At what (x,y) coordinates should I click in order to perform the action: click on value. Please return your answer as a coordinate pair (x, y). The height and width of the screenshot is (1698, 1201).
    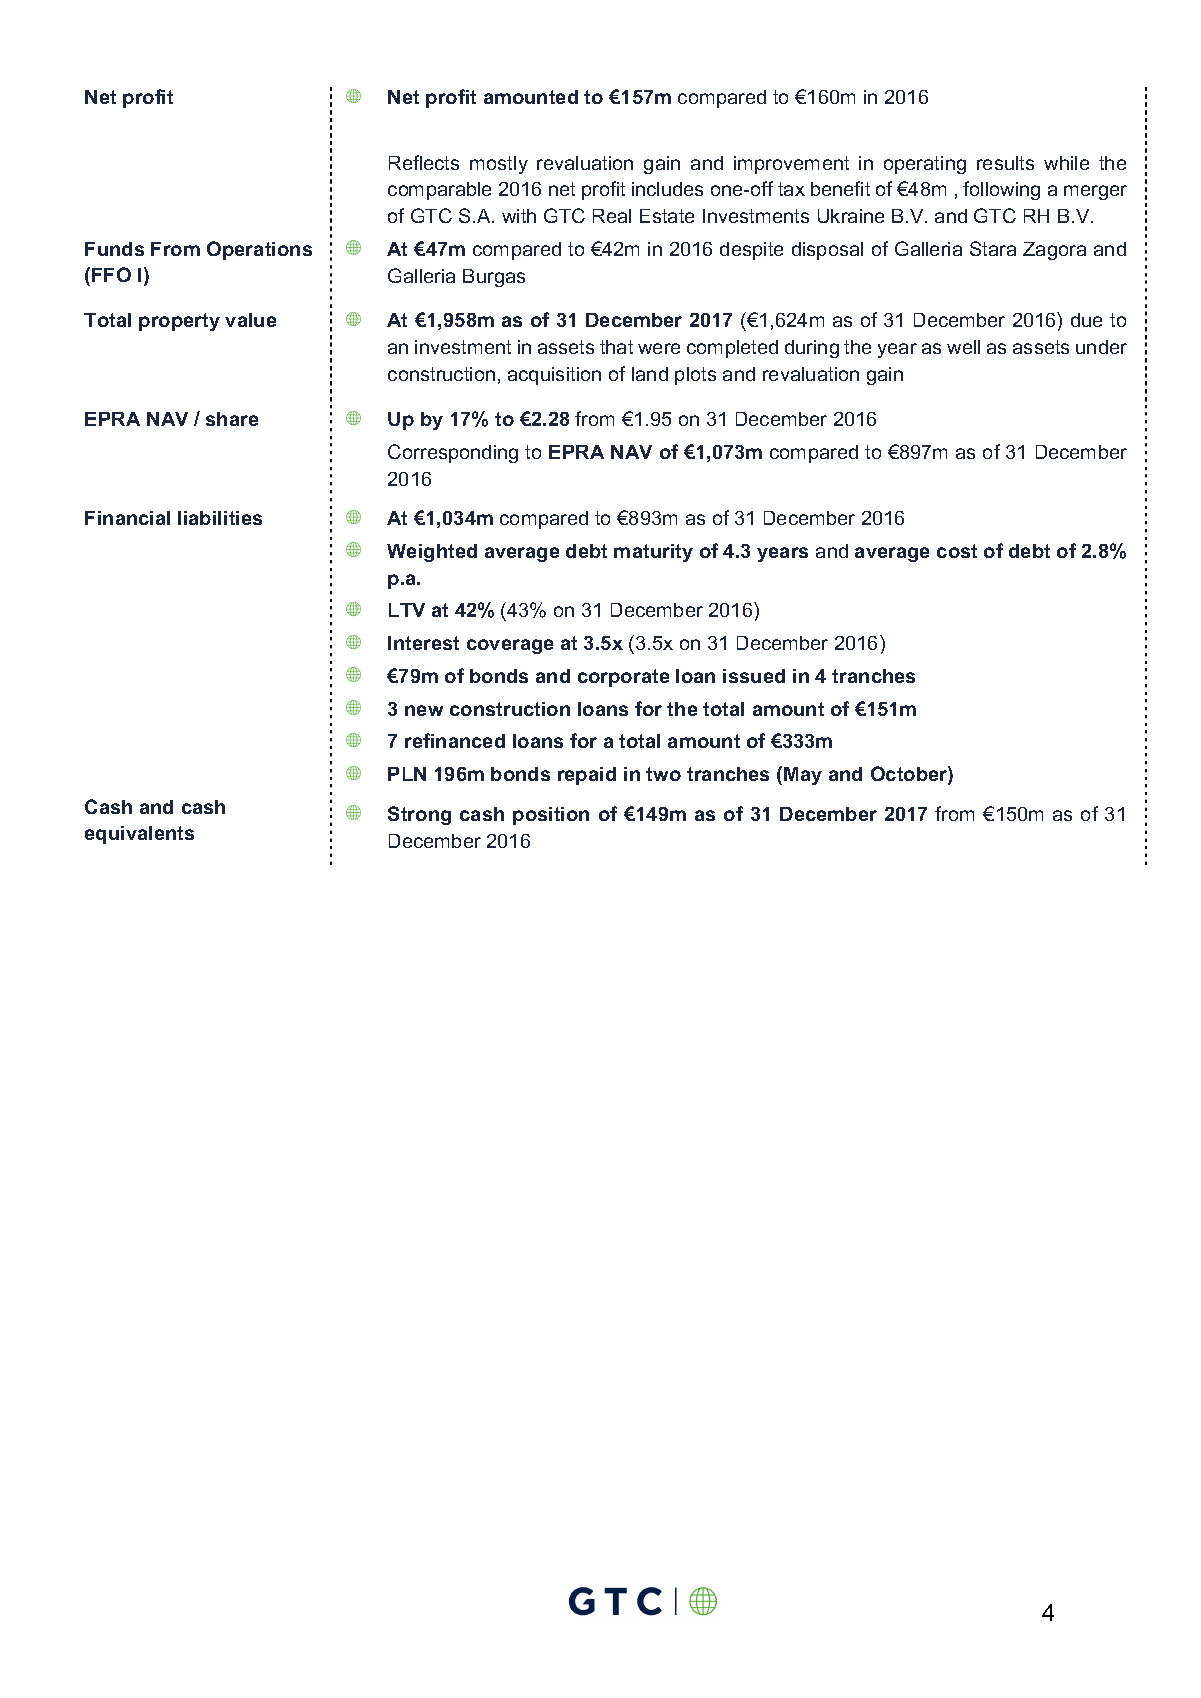
    Looking at the image, I should click on (250, 320).
